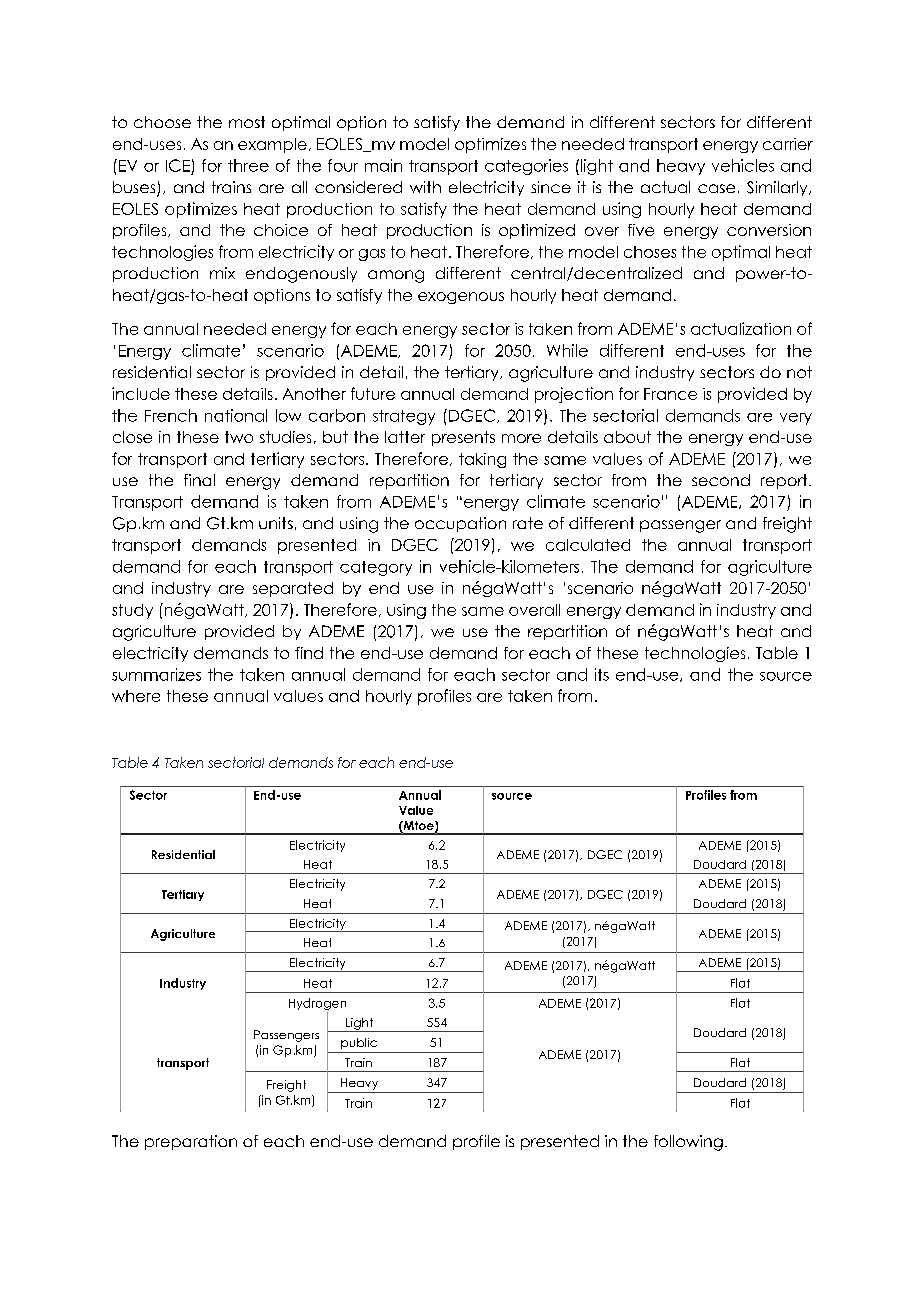  What do you see at coordinates (191, 1142) in the screenshot?
I see `preparation` at bounding box center [191, 1142].
